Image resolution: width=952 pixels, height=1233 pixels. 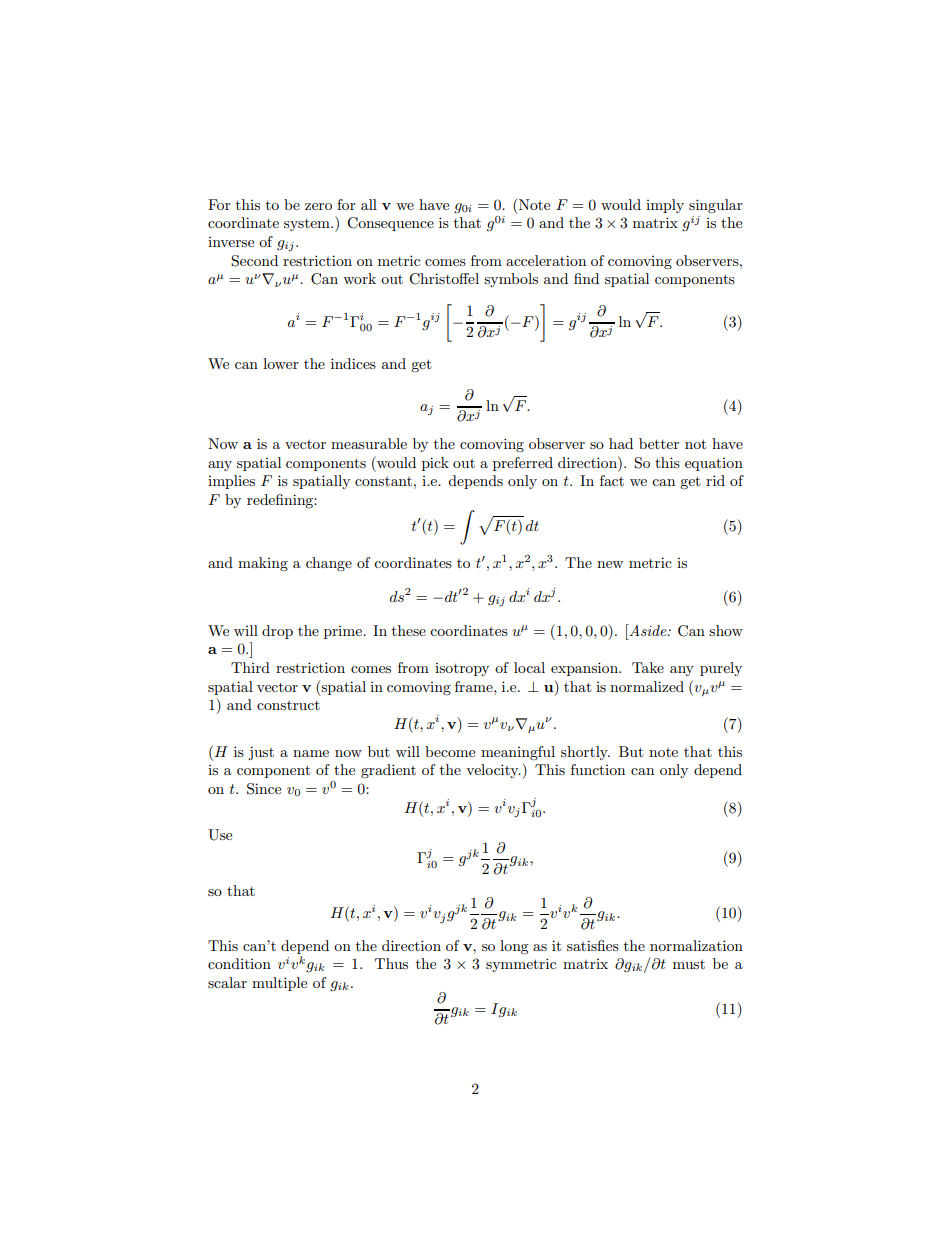 What do you see at coordinates (665, 206) in the screenshot?
I see `imply` at bounding box center [665, 206].
